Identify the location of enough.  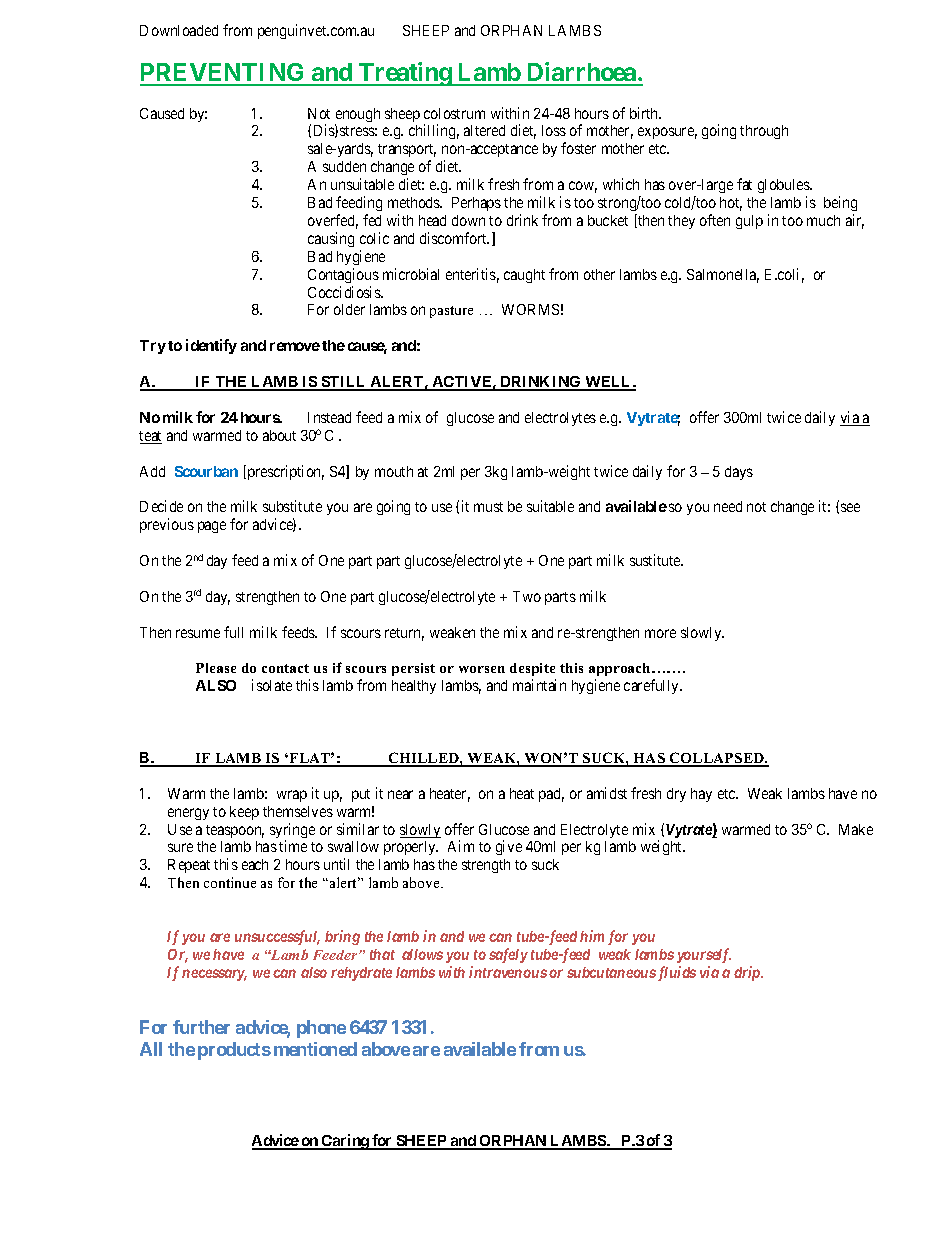
(357, 116).
